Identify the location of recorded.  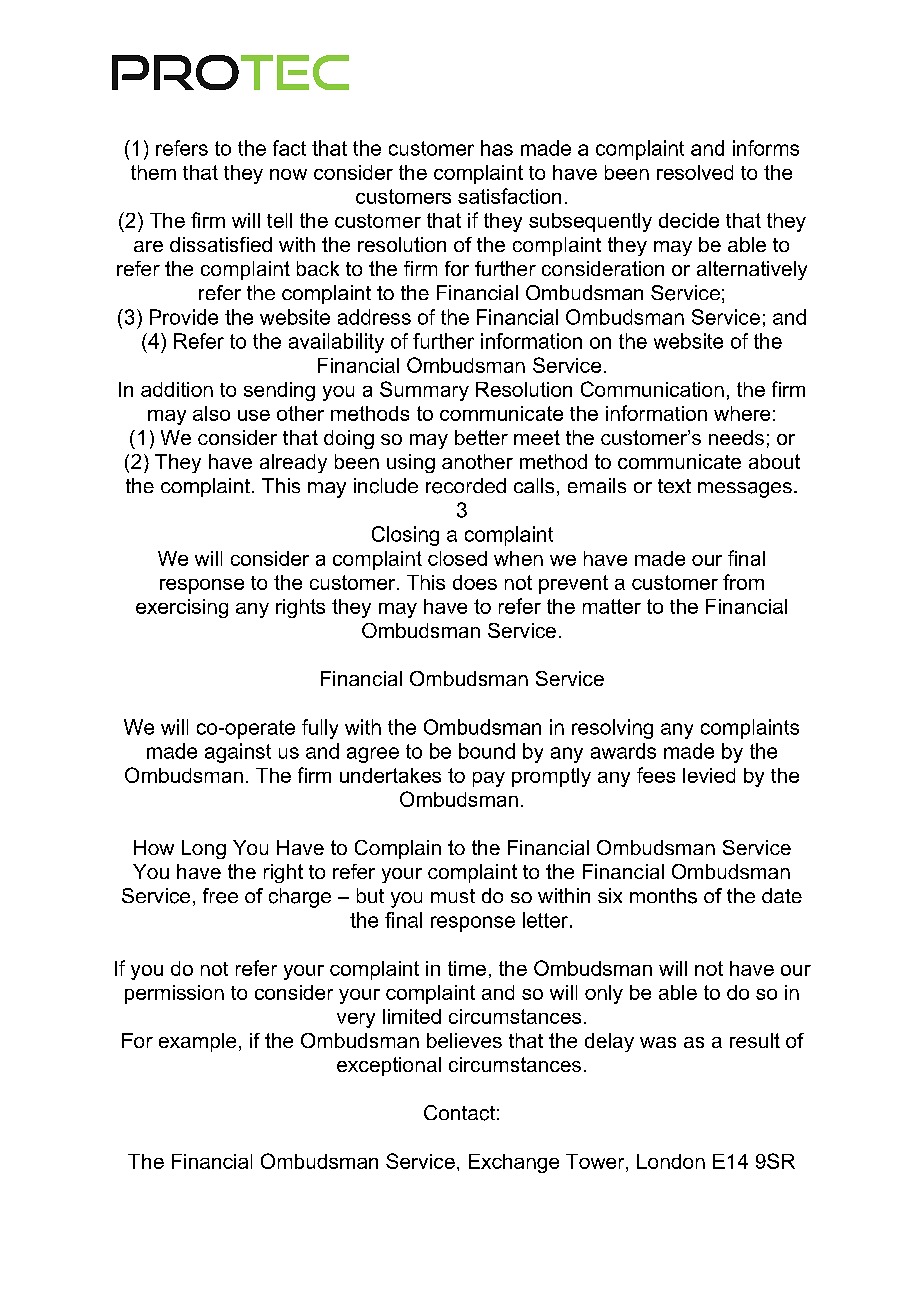
(466, 486).
